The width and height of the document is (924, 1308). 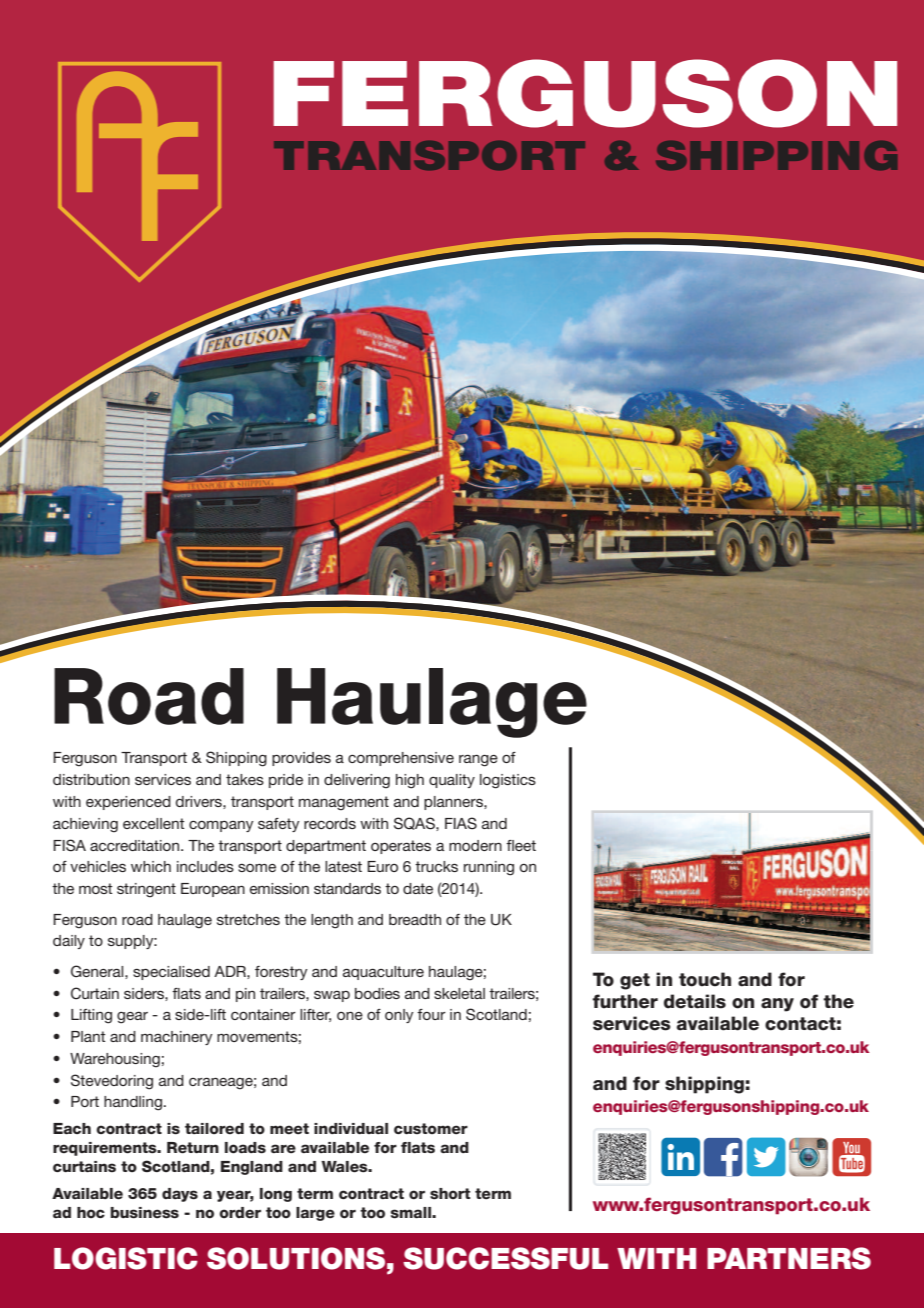 I want to click on distribution, so click(x=91, y=779).
